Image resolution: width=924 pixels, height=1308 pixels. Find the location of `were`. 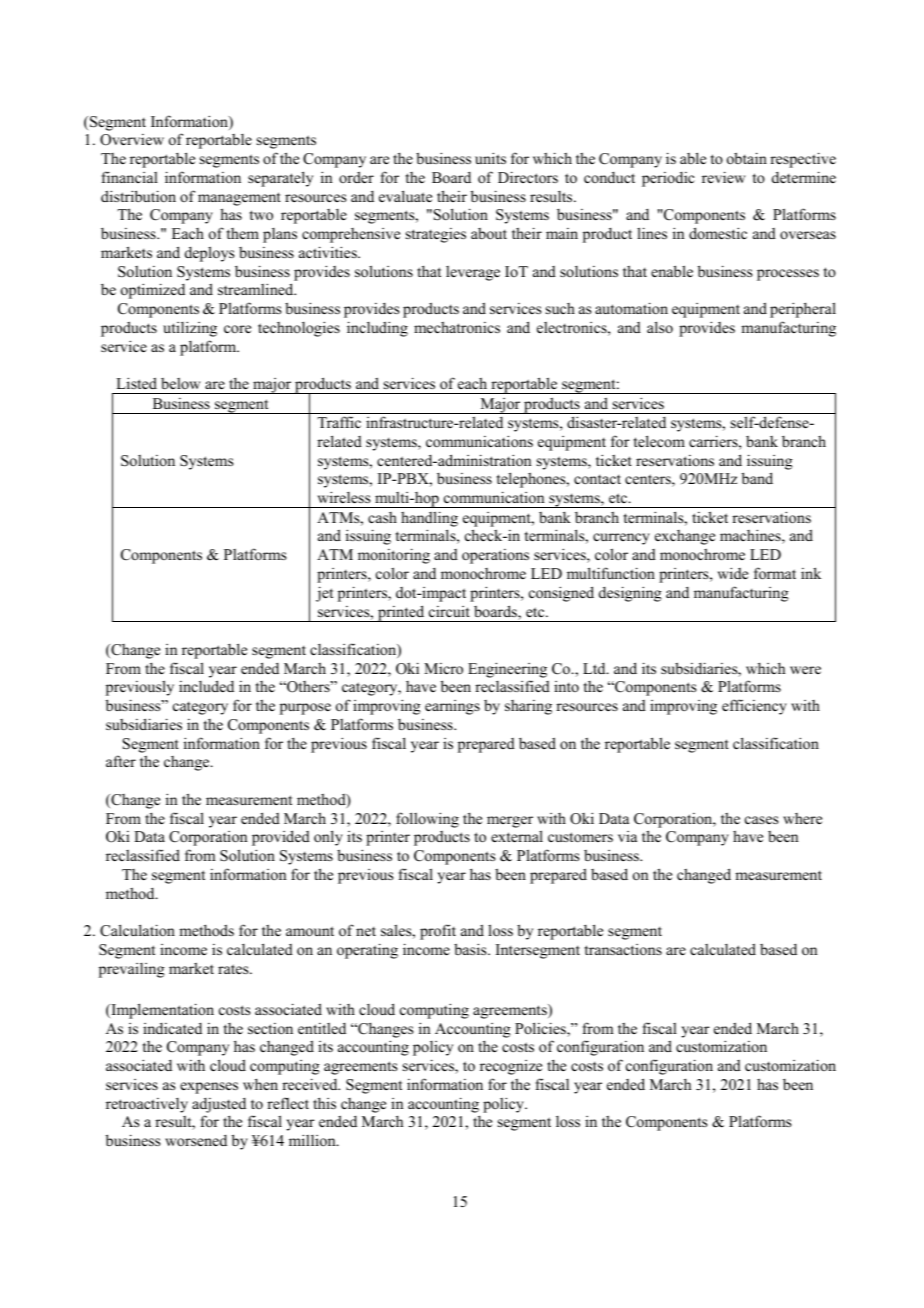

were is located at coordinates (805, 670).
